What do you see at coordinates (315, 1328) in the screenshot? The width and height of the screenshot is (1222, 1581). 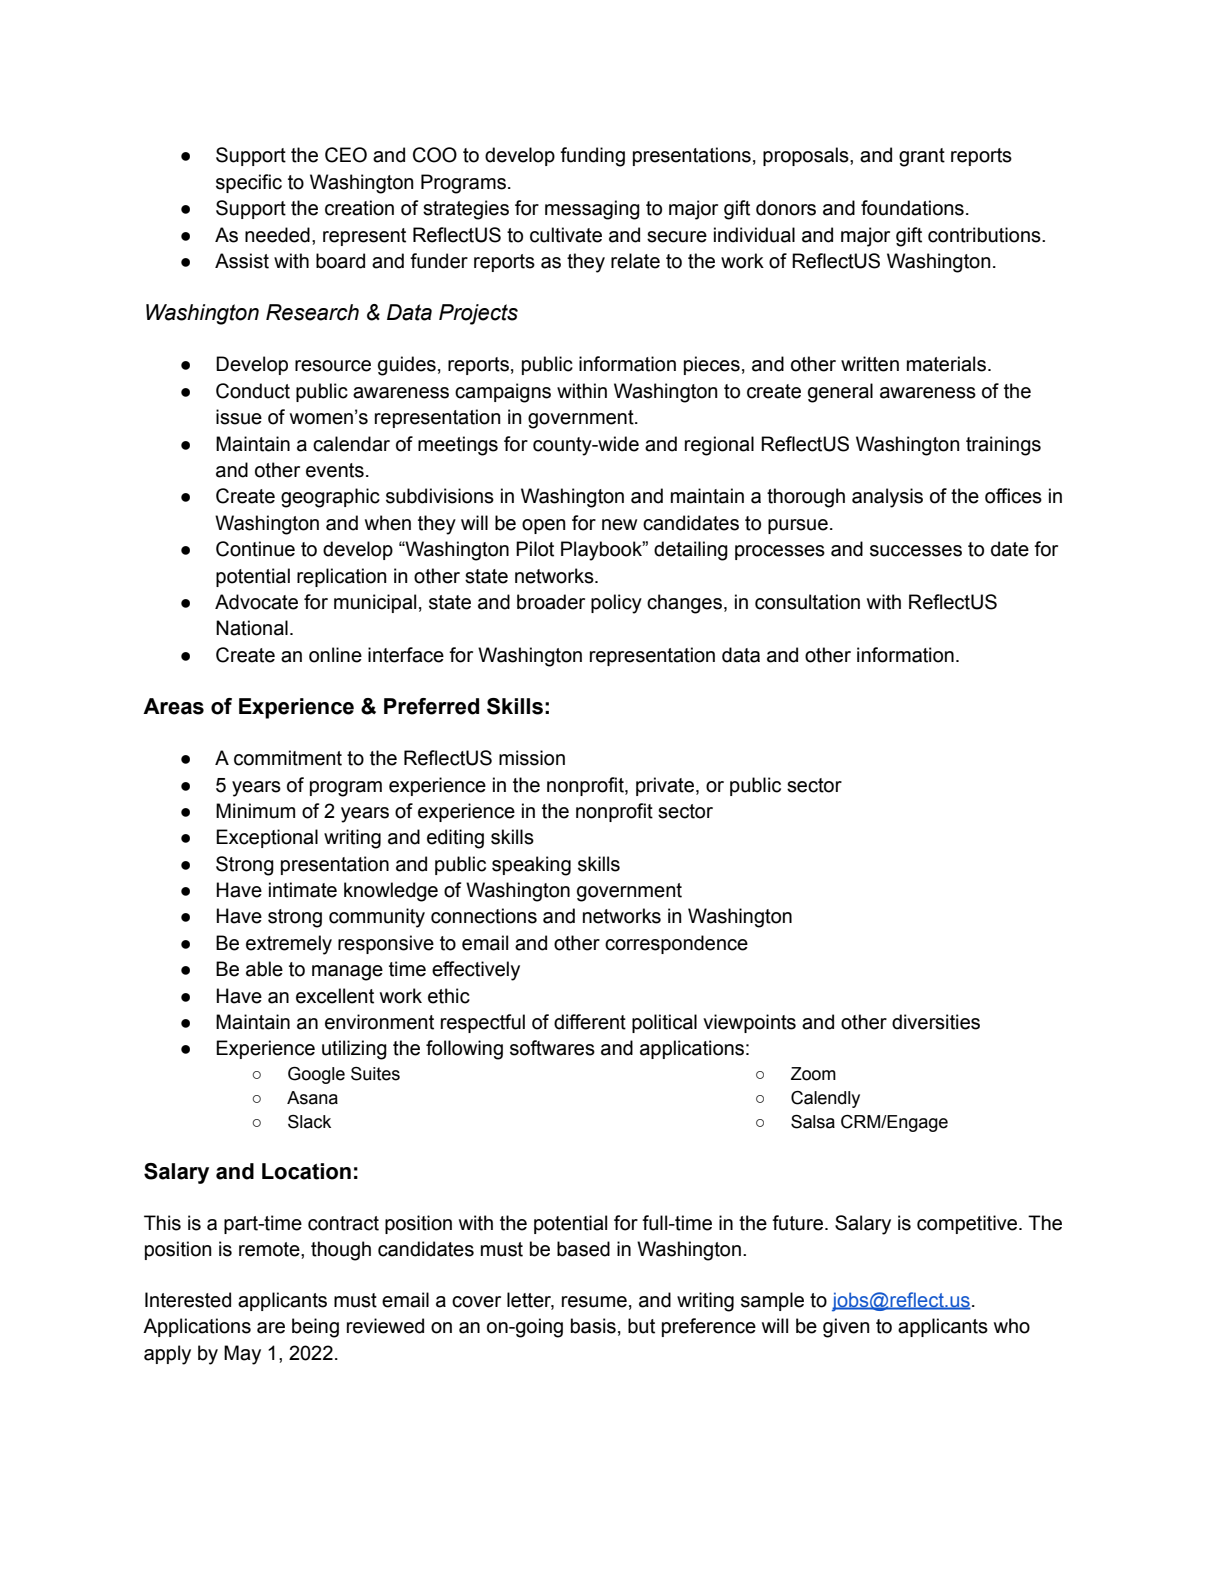 I see `being` at bounding box center [315, 1328].
